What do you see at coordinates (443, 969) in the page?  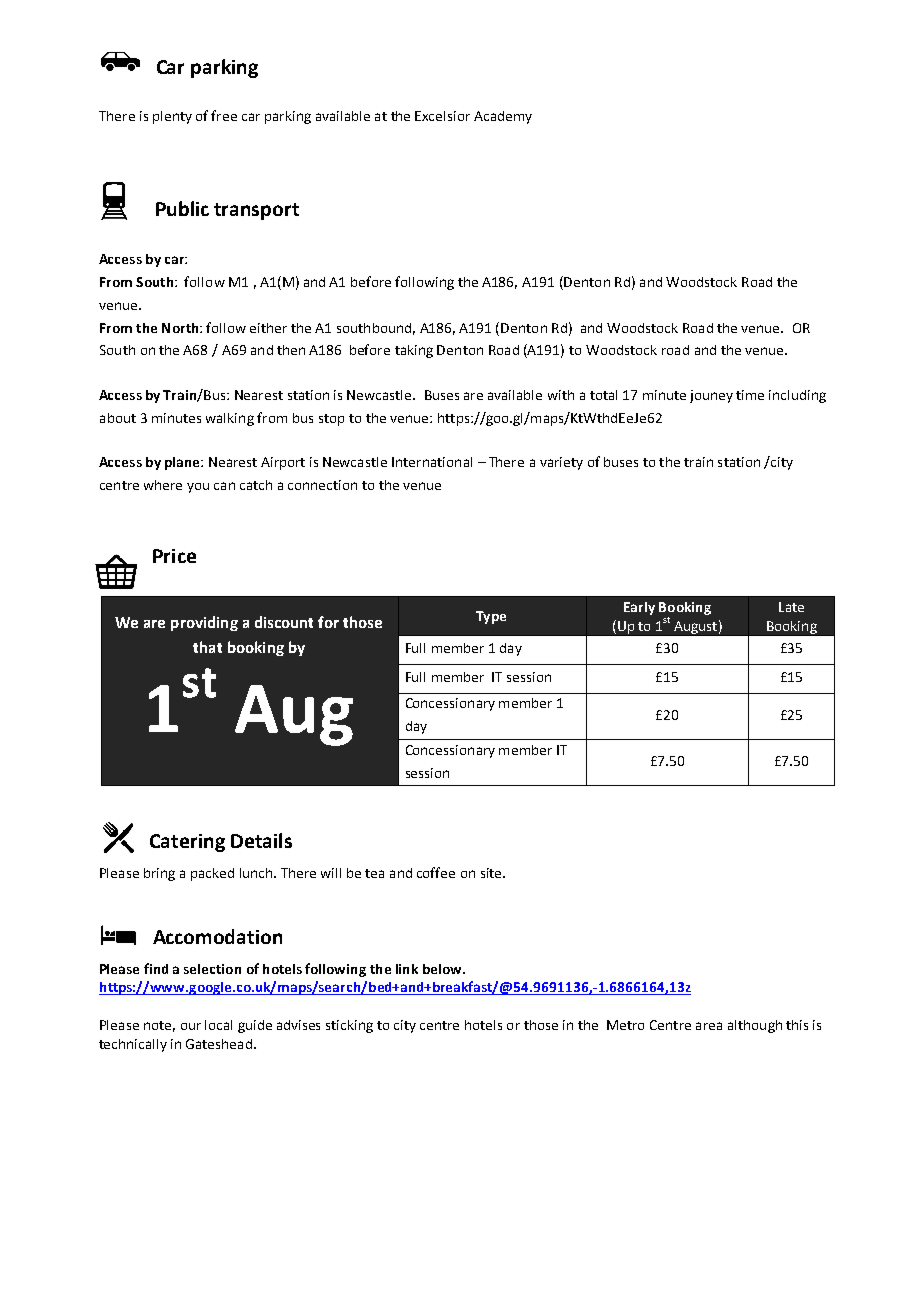 I see `below` at bounding box center [443, 969].
